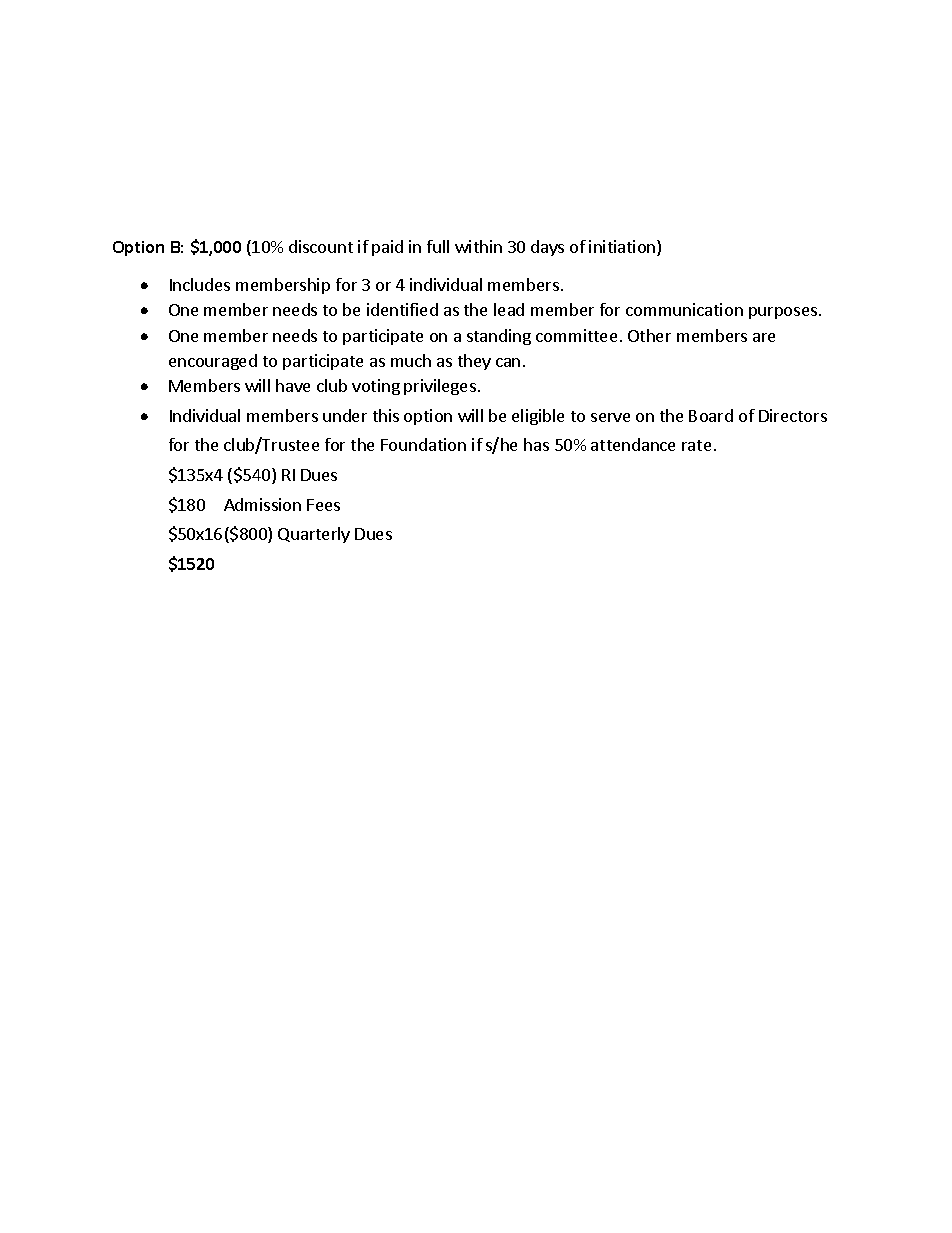  Describe the element at coordinates (478, 246) in the screenshot. I see `within` at that location.
